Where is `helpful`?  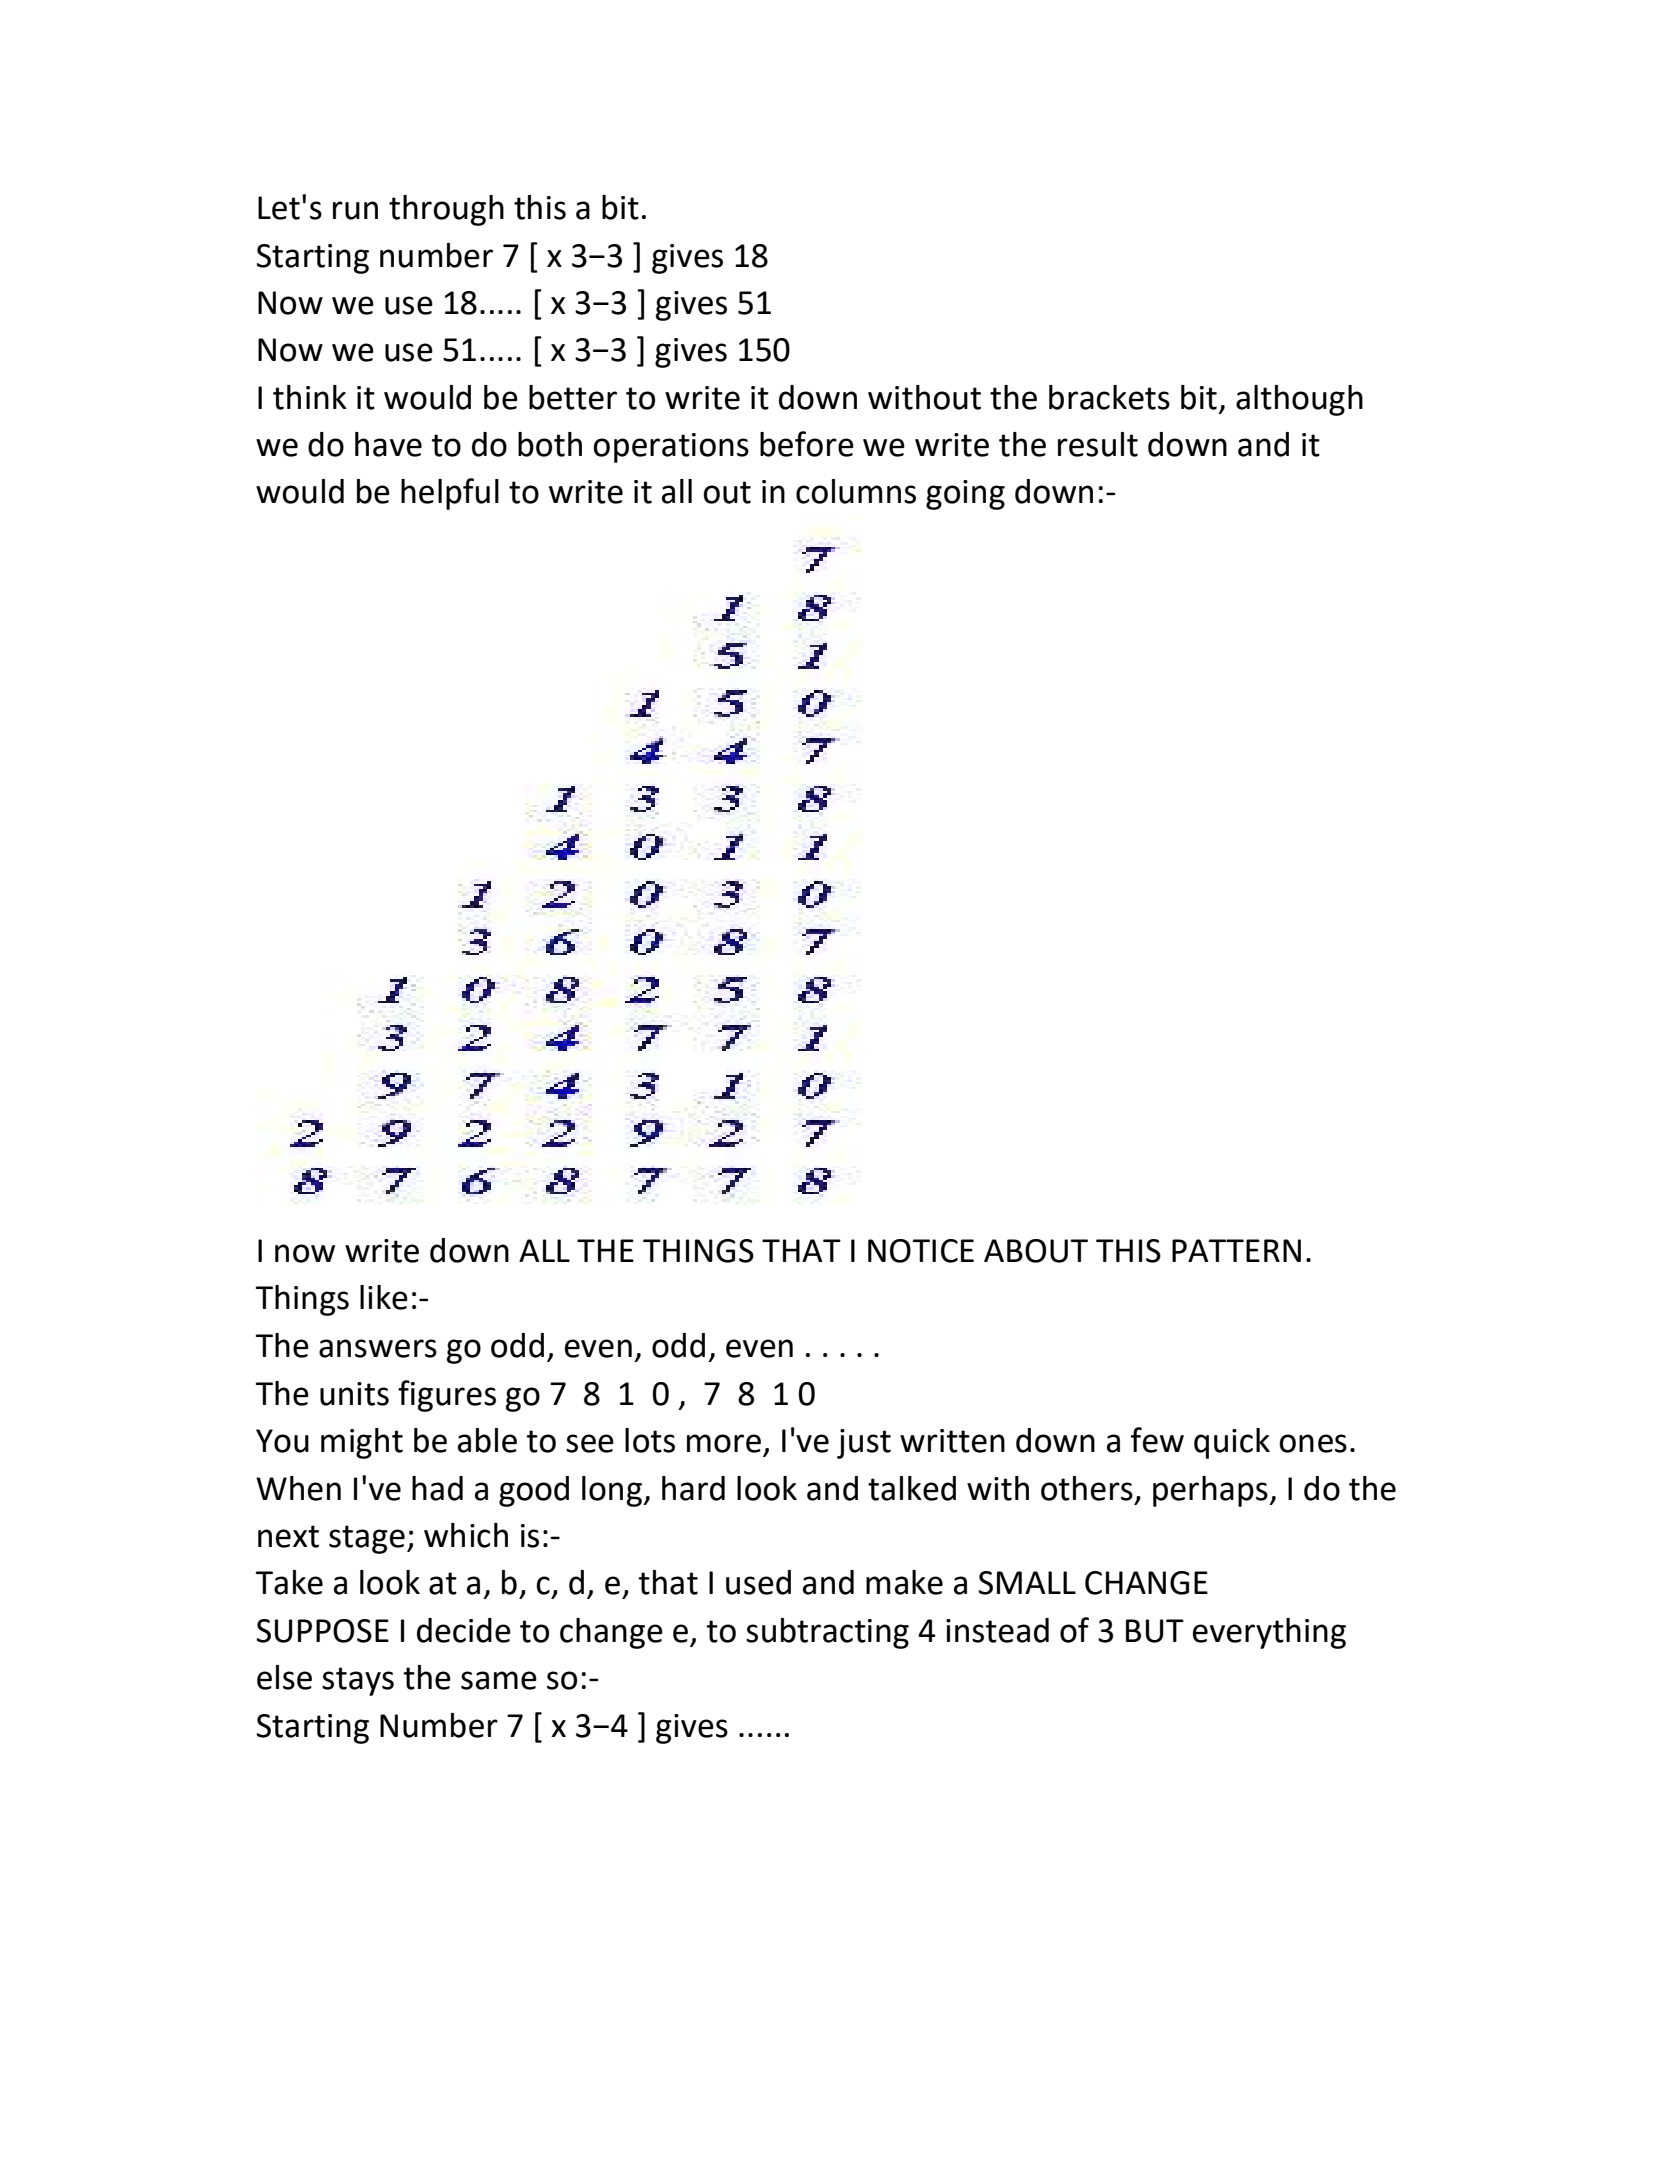 helpful is located at coordinates (450, 494).
